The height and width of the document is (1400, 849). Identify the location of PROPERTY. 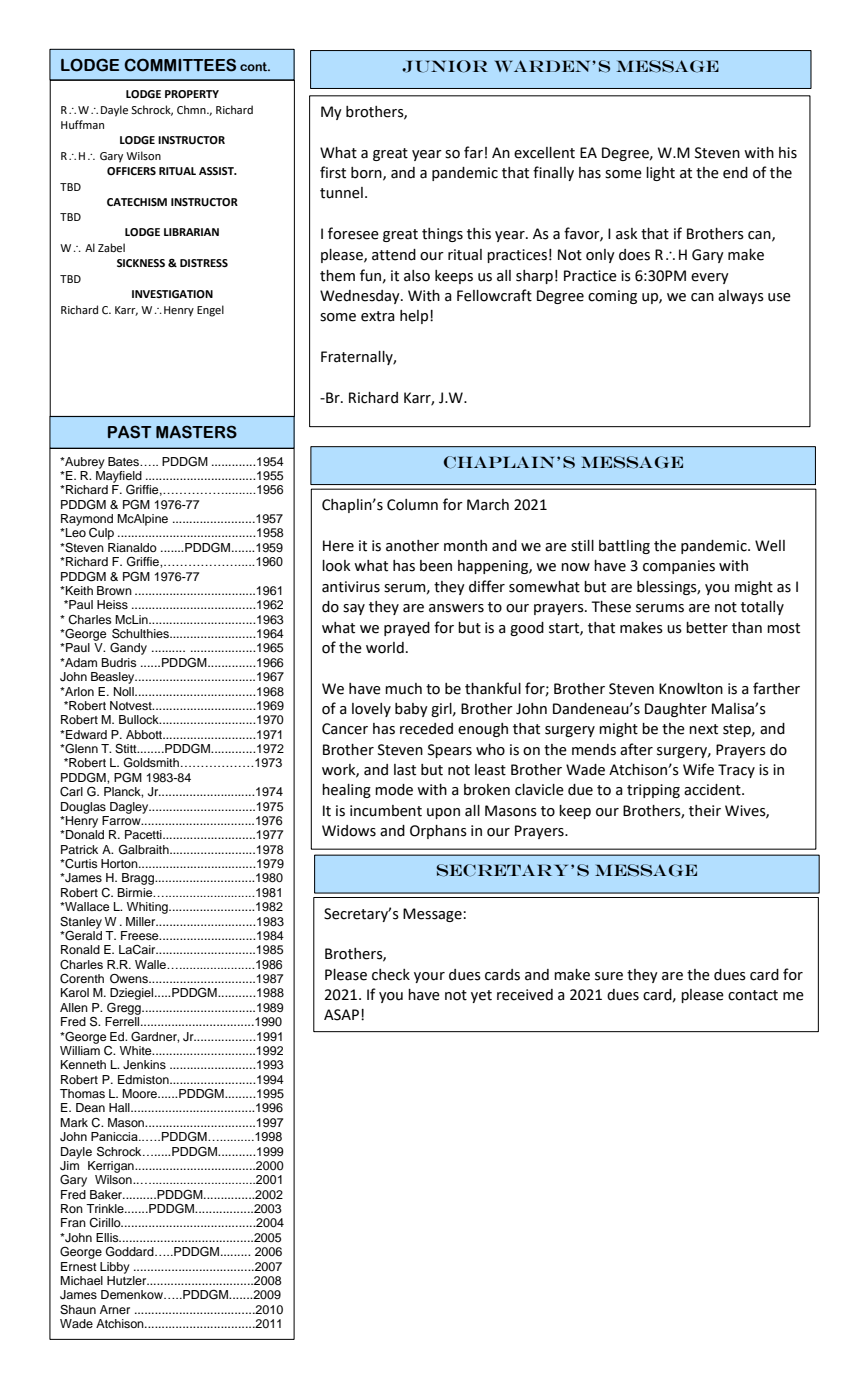
(192, 94).
